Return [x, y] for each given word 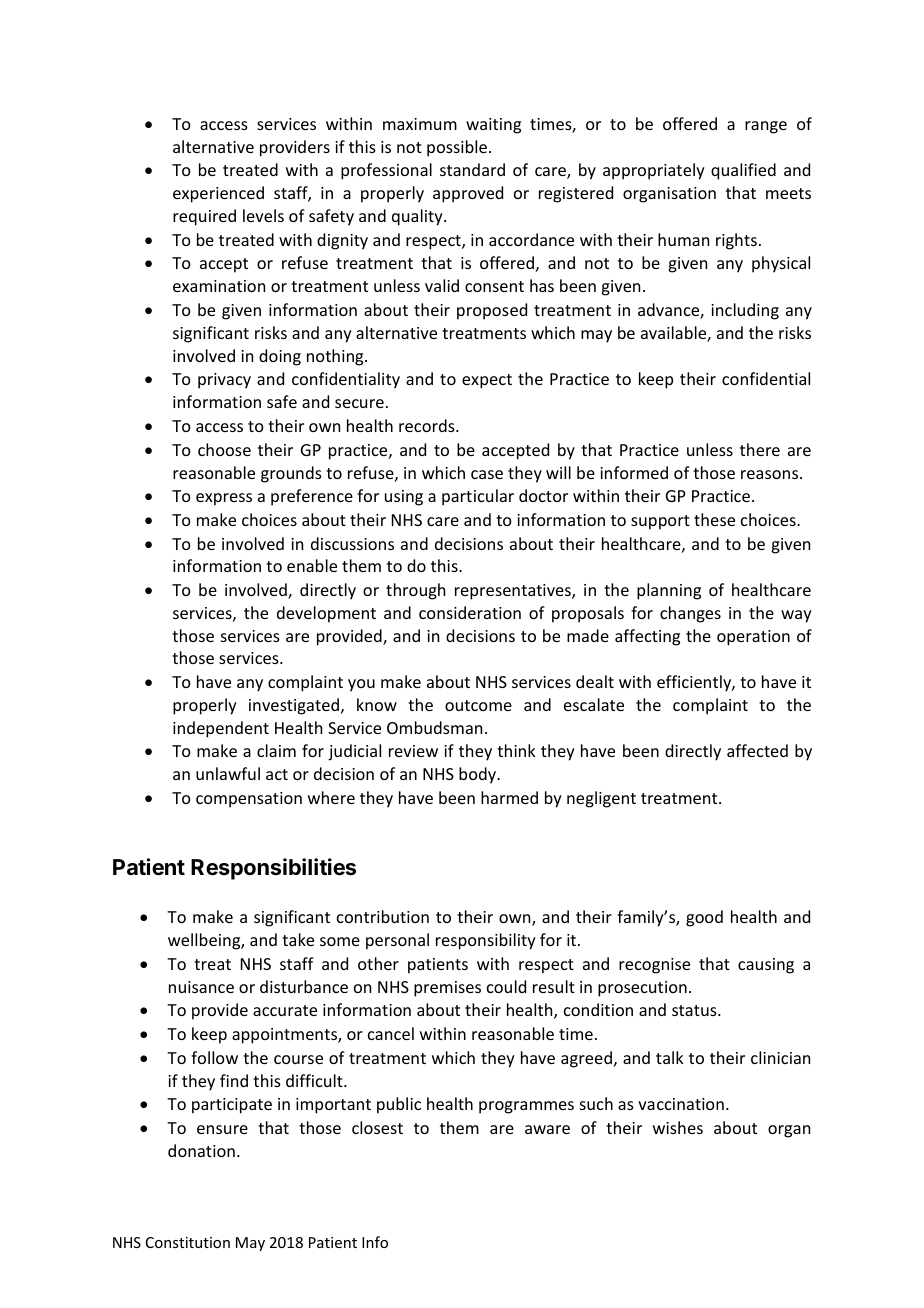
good [704, 918]
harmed [509, 797]
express [224, 499]
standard [472, 169]
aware [547, 1129]
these [714, 519]
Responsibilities [273, 869]
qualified [743, 171]
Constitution [188, 1242]
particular [478, 497]
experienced [218, 194]
